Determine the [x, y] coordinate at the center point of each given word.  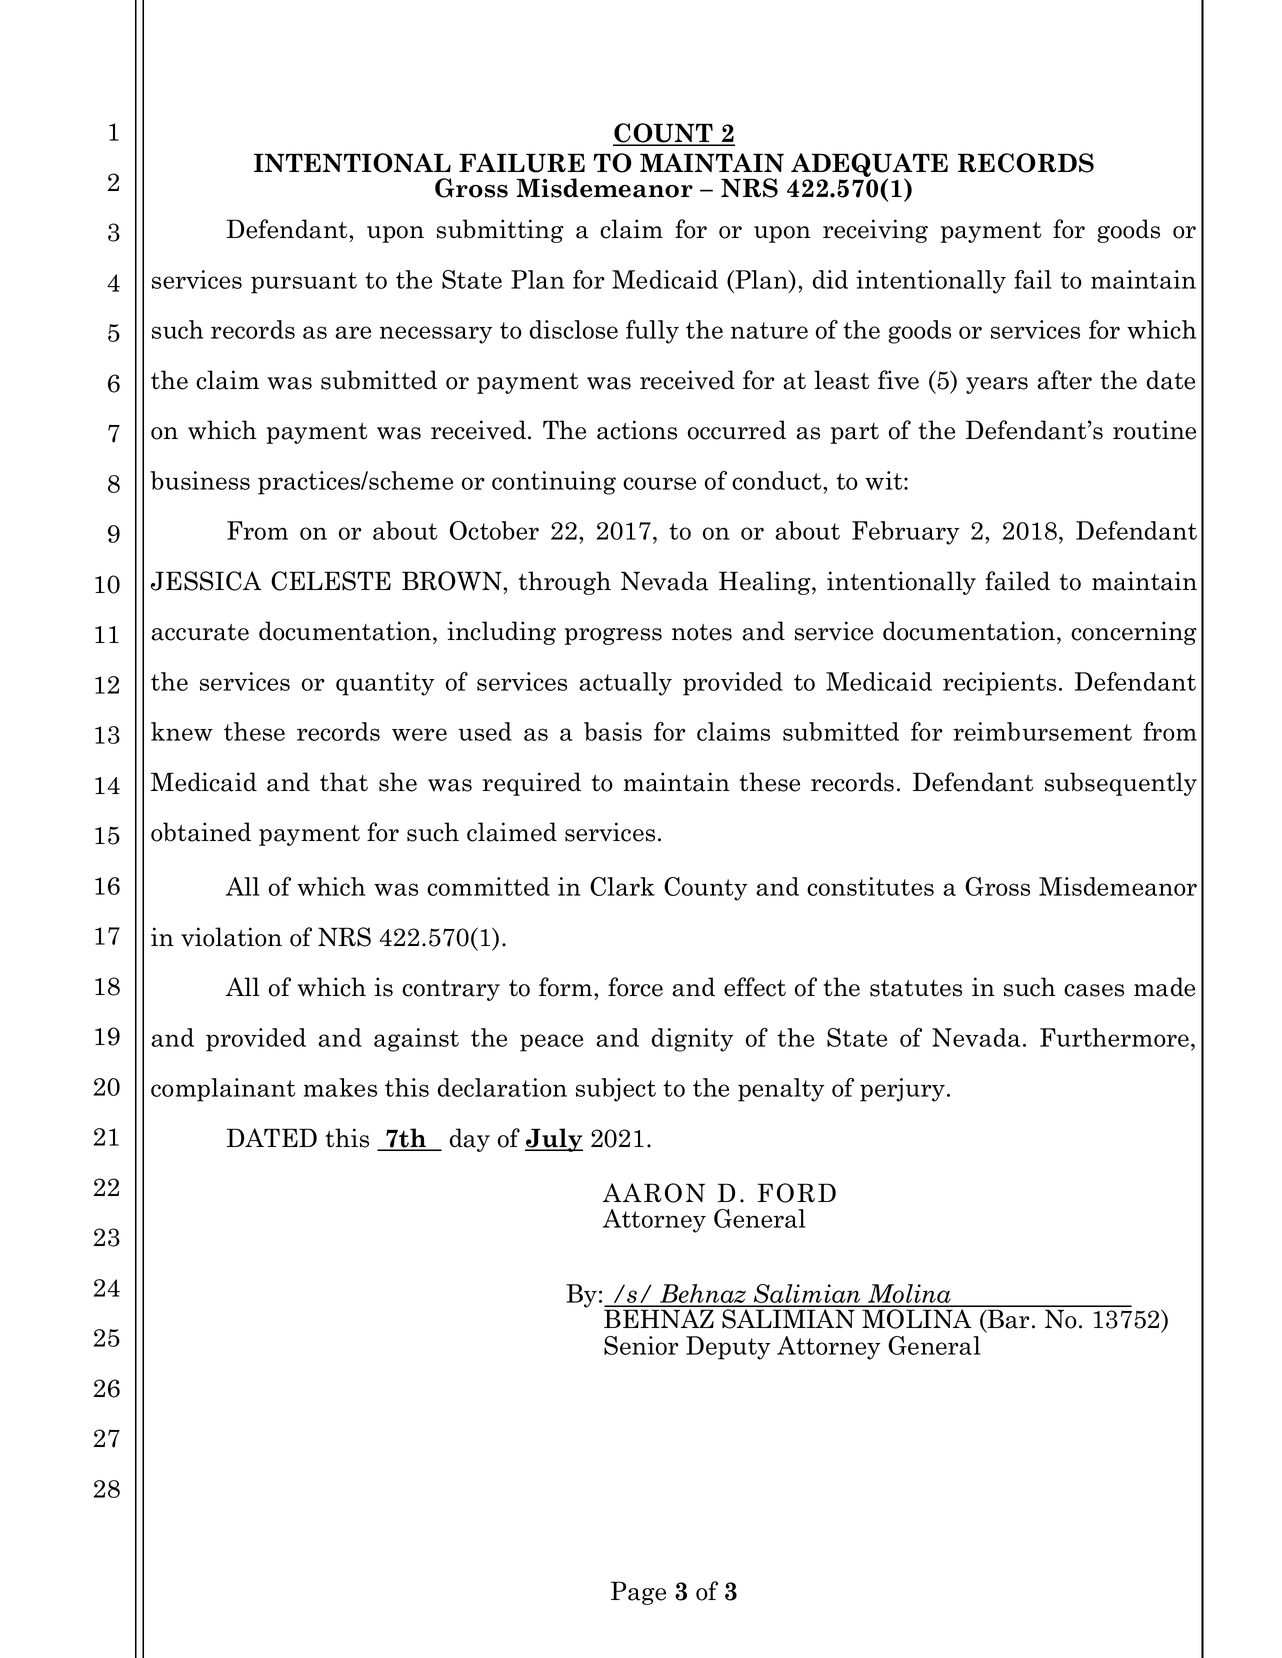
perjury [902, 1090]
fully [652, 332]
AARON [654, 1193]
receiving [875, 231]
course [659, 483]
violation [231, 937]
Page [638, 1593]
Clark [622, 886]
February [906, 533]
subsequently [1121, 784]
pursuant [304, 283]
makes [340, 1087]
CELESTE [331, 581]
